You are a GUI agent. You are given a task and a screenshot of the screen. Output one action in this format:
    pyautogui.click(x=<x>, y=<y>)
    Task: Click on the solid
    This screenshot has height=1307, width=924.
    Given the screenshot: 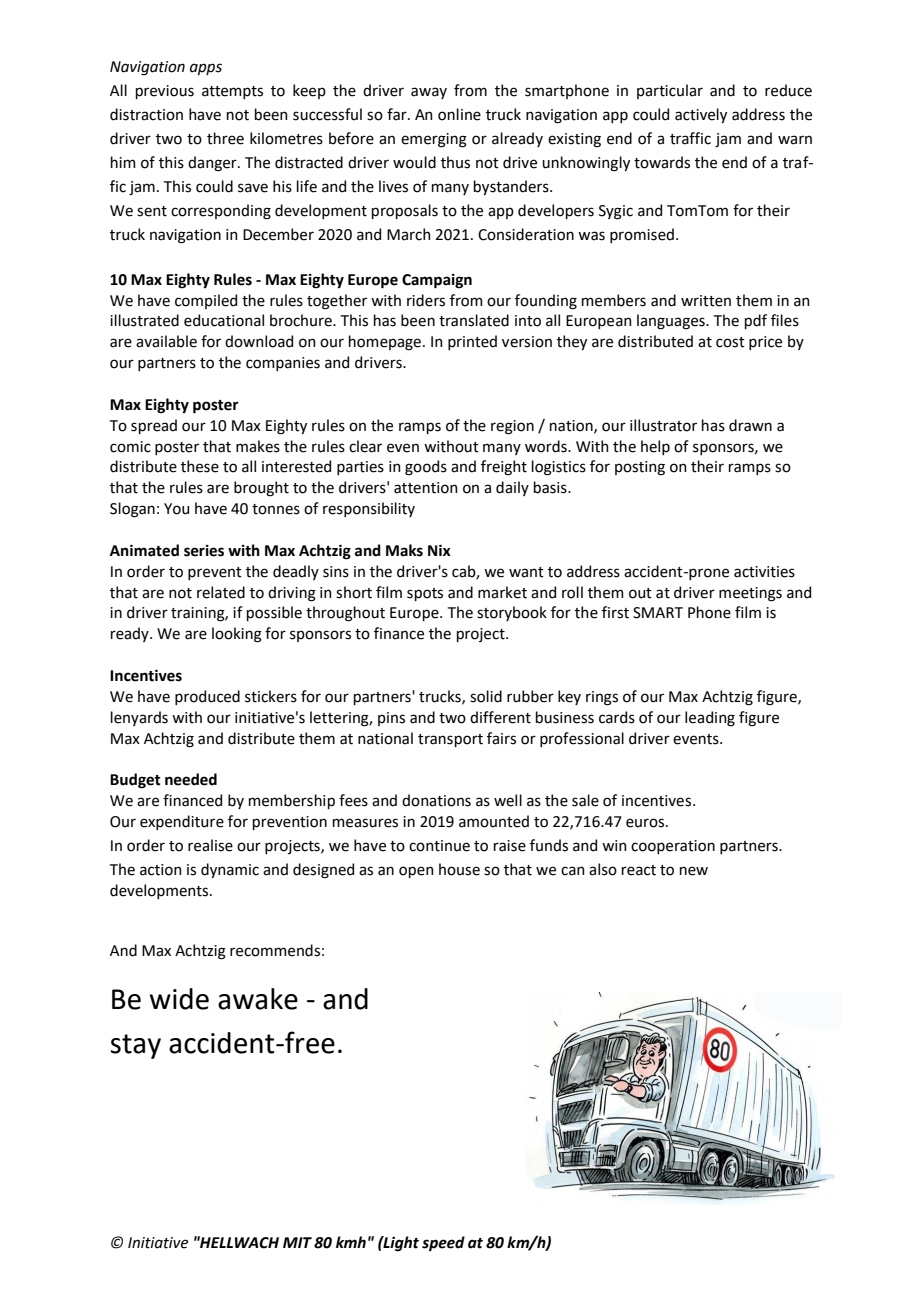 What is the action you would take?
    pyautogui.click(x=486, y=696)
